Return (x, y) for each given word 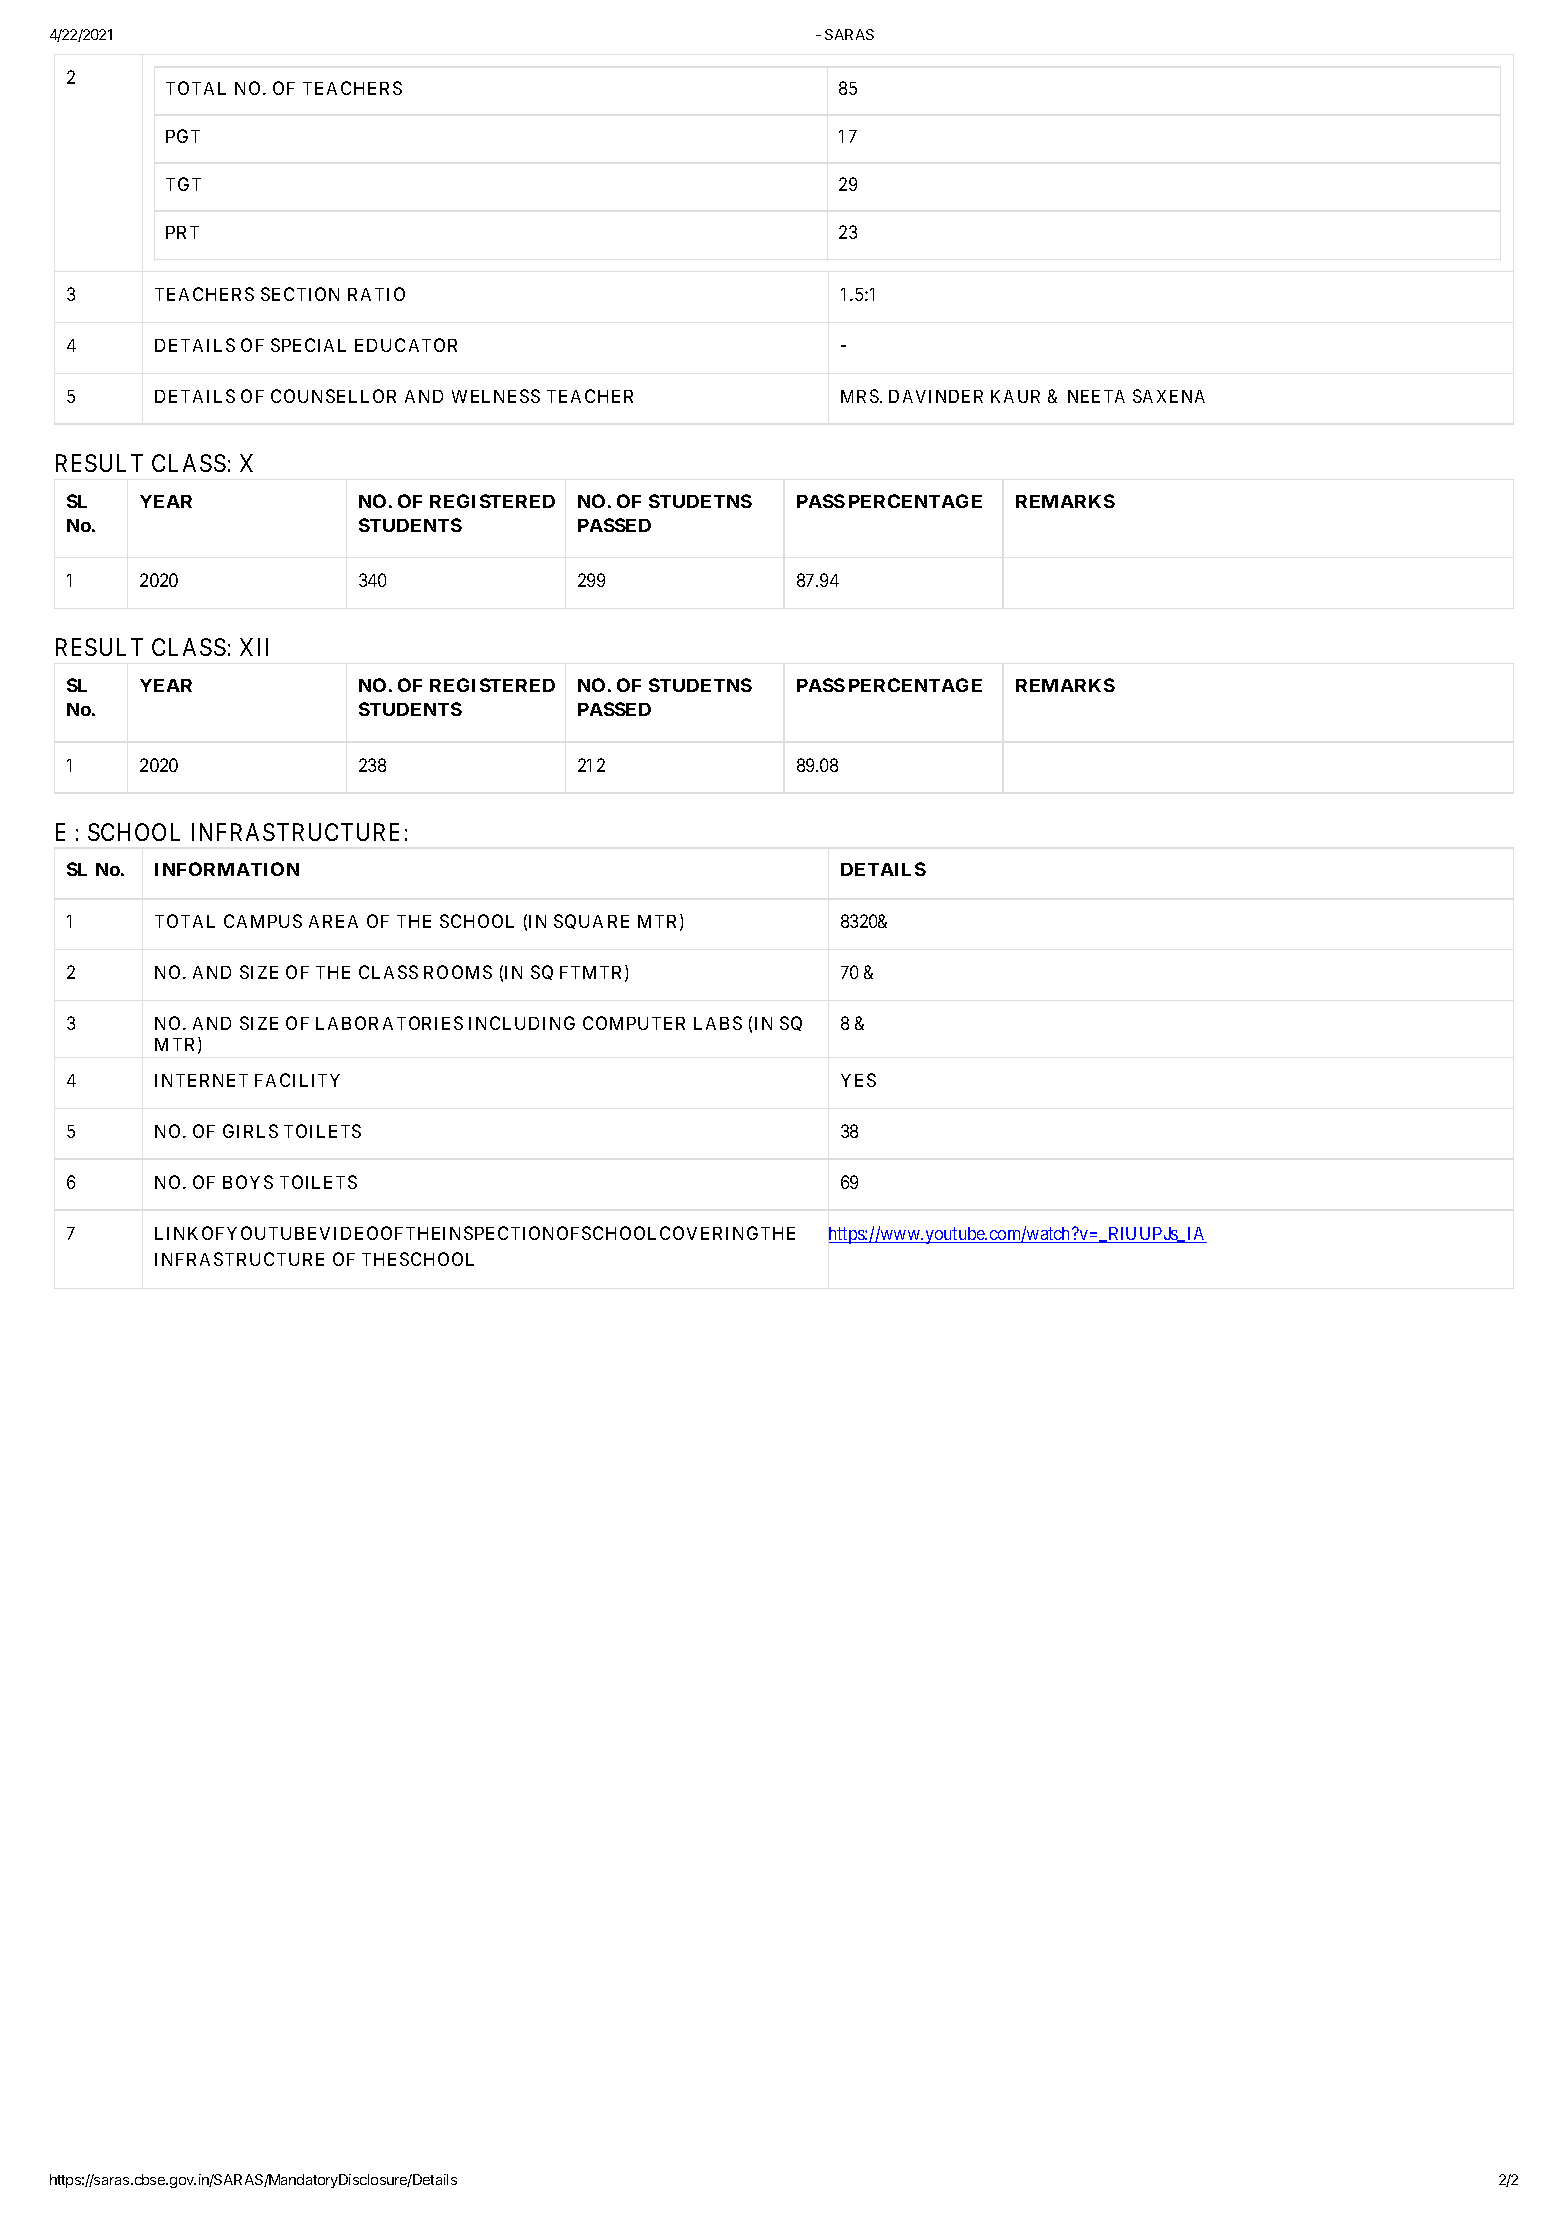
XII (254, 647)
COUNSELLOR (333, 396)
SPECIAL (308, 345)
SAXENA (1169, 396)
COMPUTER (634, 1023)
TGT (183, 184)
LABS (718, 1023)
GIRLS (250, 1131)
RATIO (376, 294)
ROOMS (458, 972)
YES (858, 1080)
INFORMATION (227, 869)
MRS (861, 396)
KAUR (1015, 396)
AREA (333, 921)
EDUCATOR (406, 345)
